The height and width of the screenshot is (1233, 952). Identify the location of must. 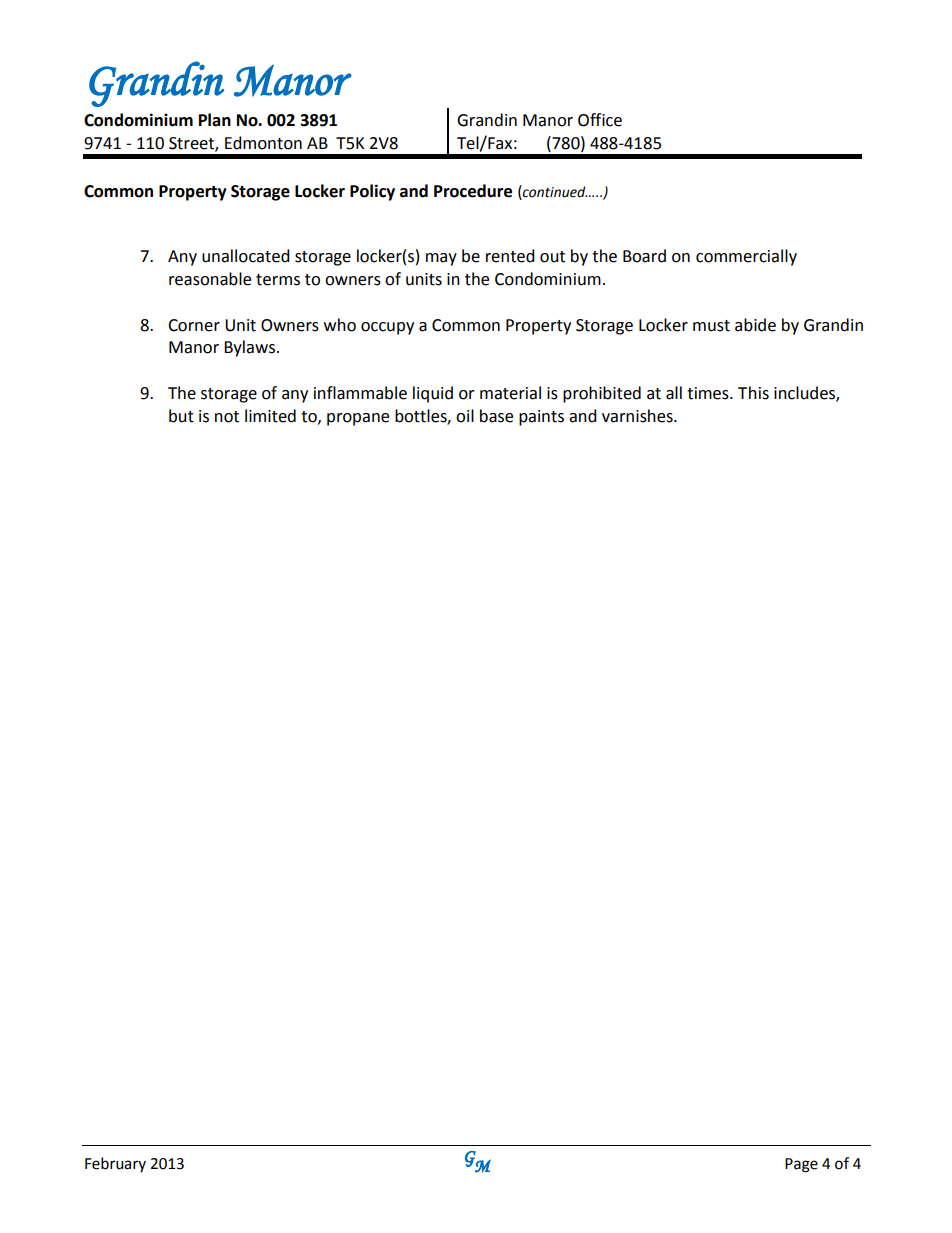
(711, 326).
